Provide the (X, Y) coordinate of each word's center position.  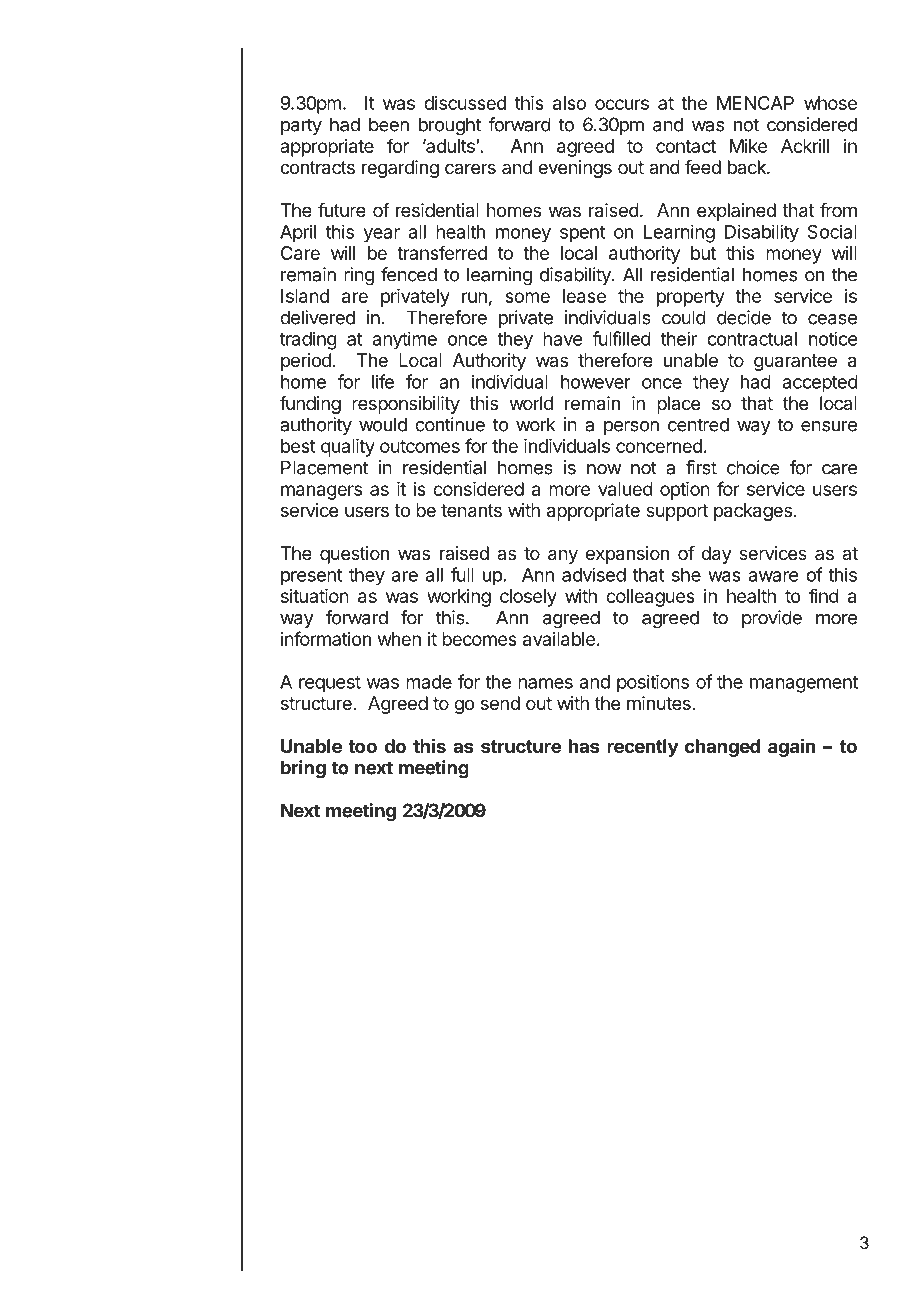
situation (315, 596)
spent (582, 234)
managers (321, 492)
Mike (748, 146)
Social (832, 231)
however (596, 382)
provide (772, 619)
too (362, 746)
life (383, 381)
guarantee (795, 362)
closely (528, 598)
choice (753, 467)
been (389, 124)
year (381, 235)
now (604, 469)
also (569, 103)
